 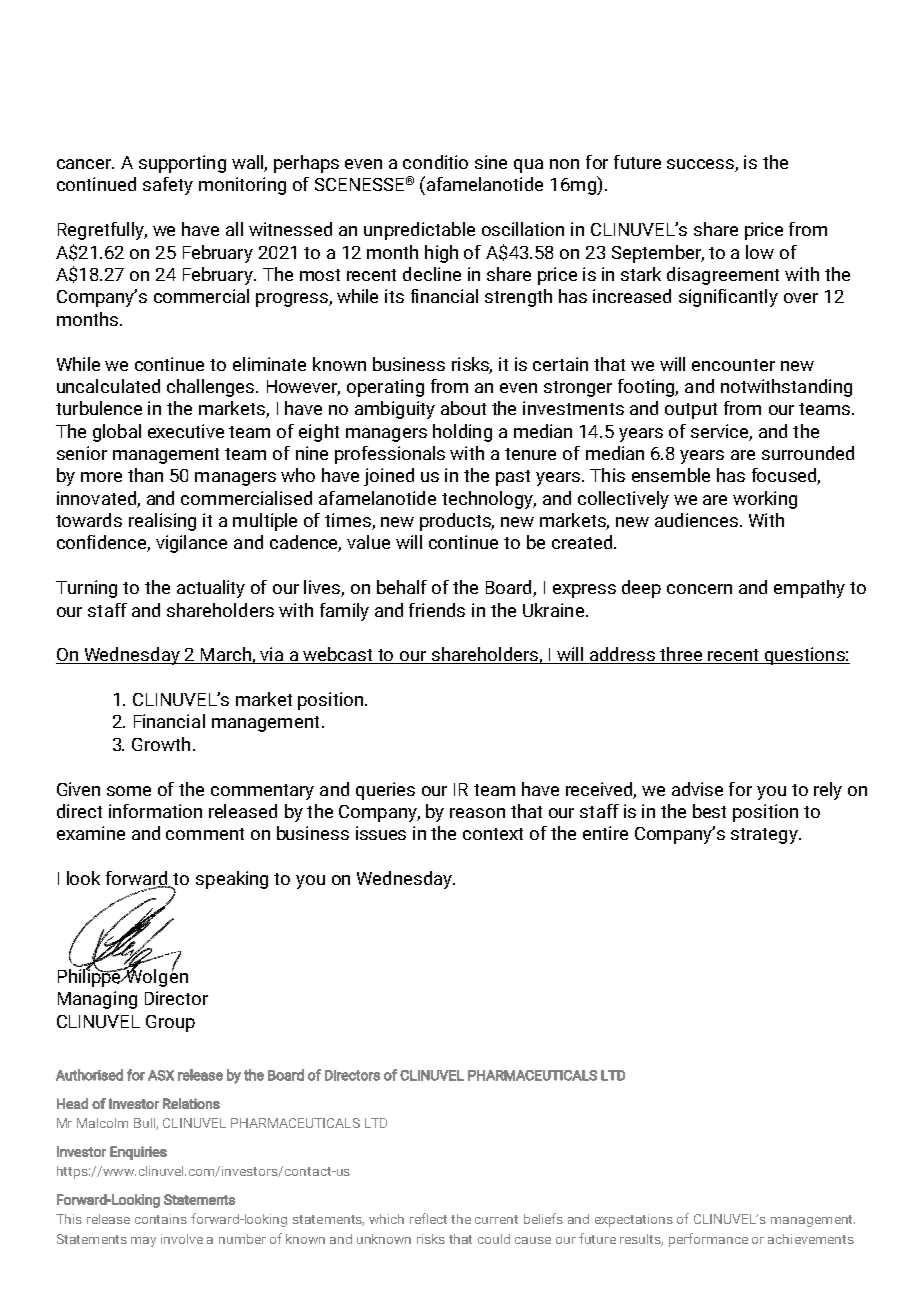 What do you see at coordinates (161, 1219) in the screenshot?
I see `contains` at bounding box center [161, 1219].
